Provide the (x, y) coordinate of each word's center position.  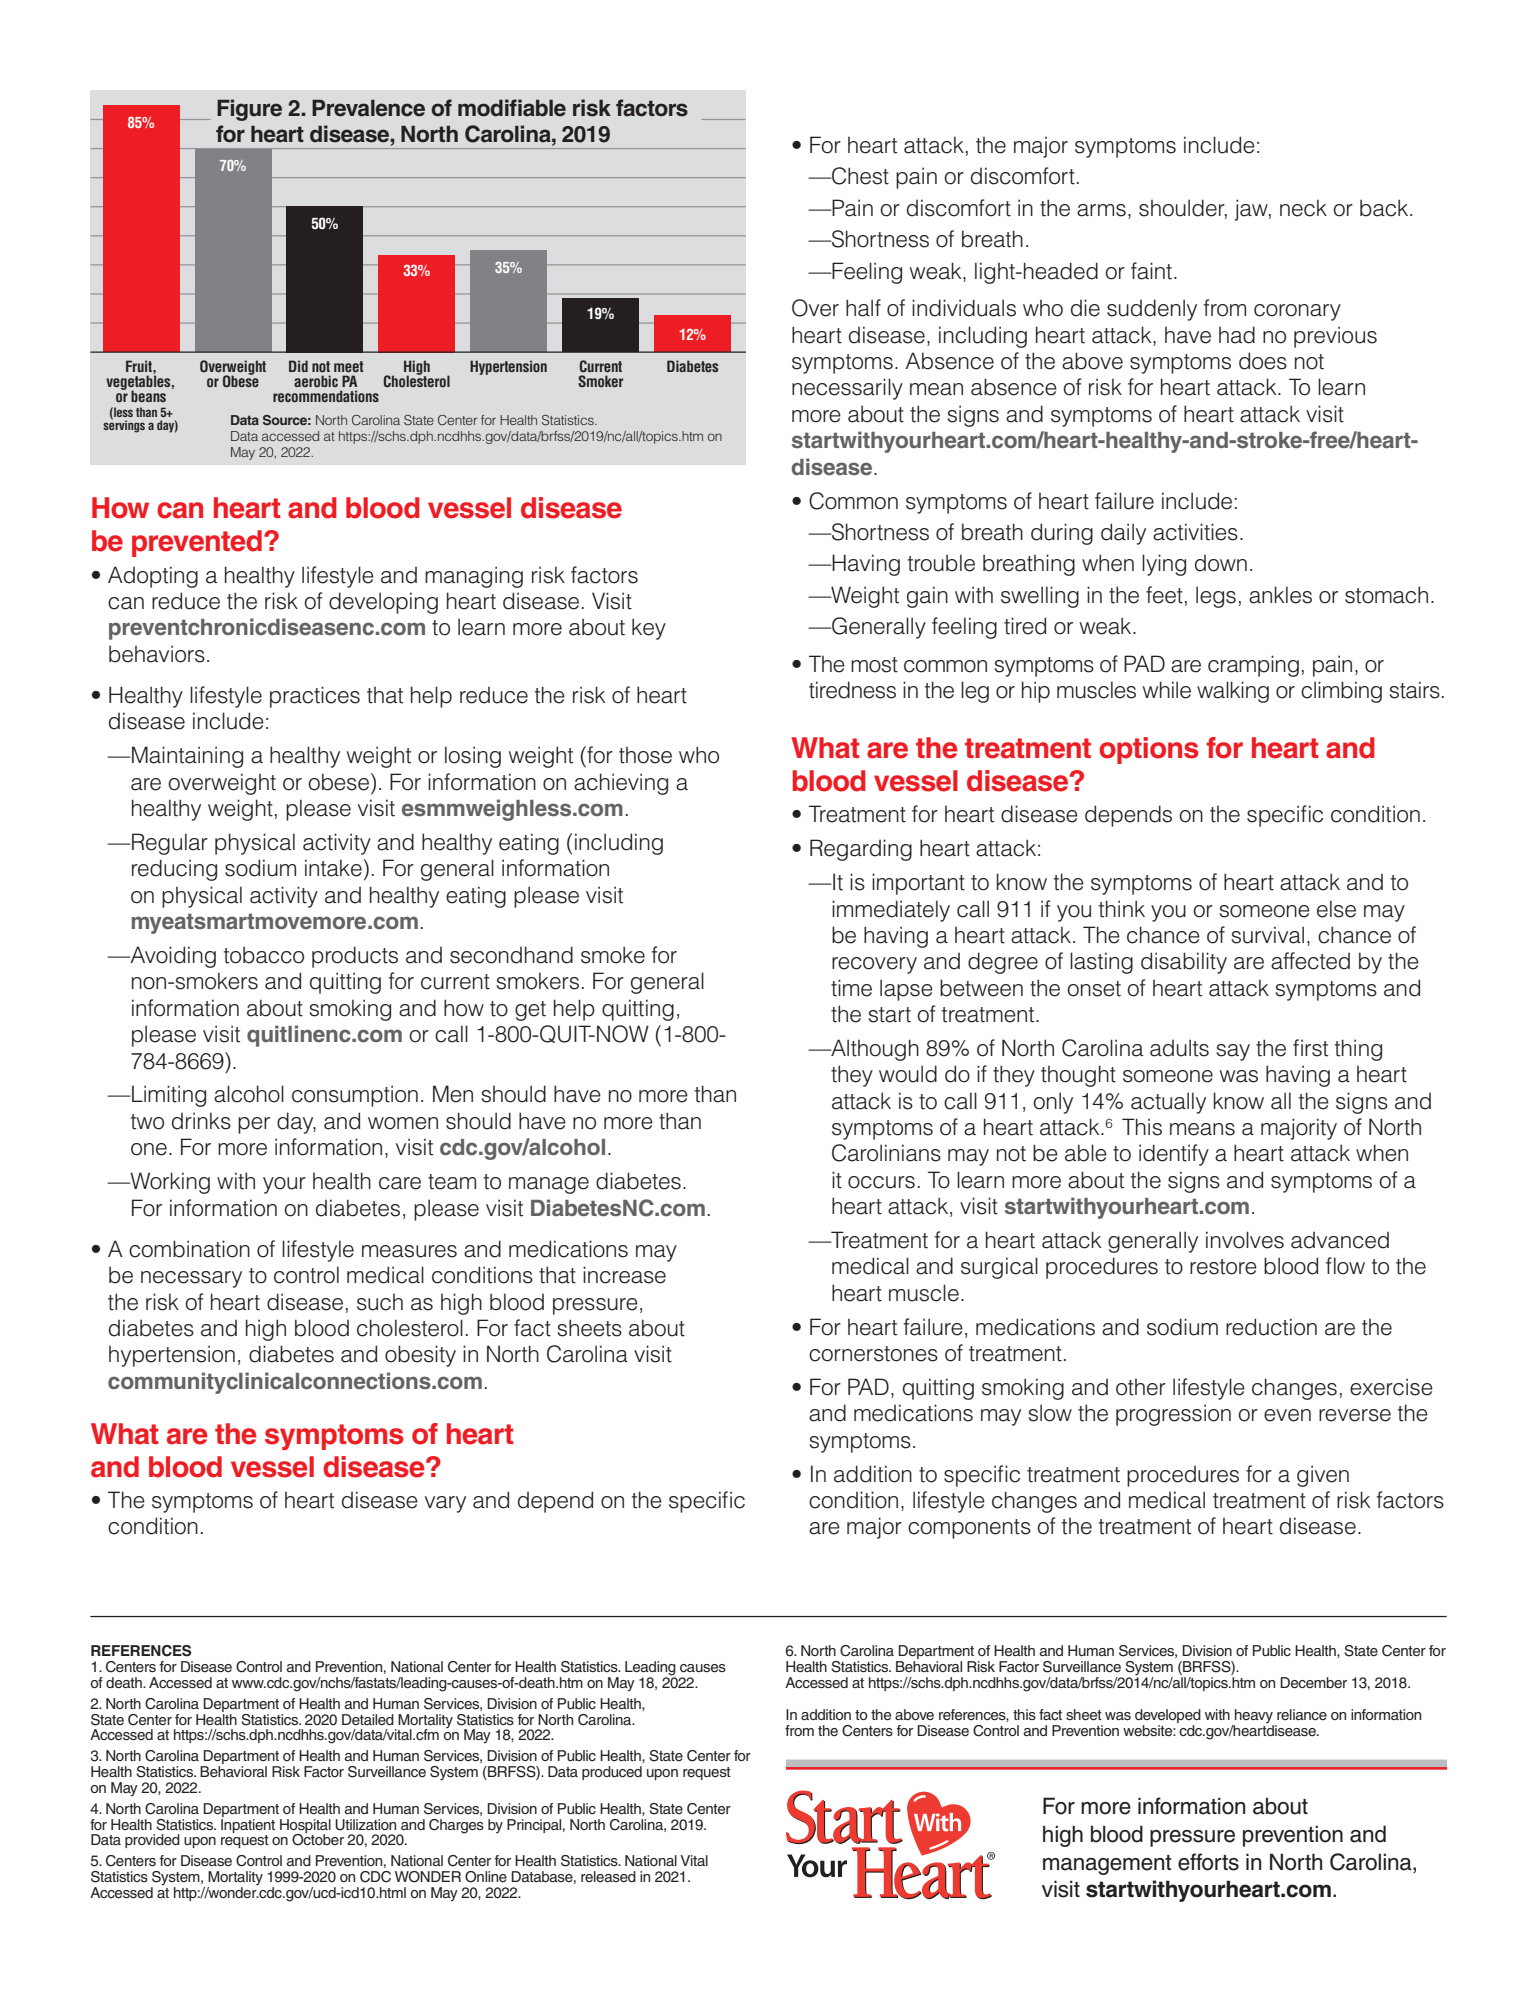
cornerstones (873, 1354)
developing (383, 603)
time (851, 988)
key (649, 629)
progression (1173, 1415)
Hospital (305, 1827)
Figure (249, 110)
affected (1310, 961)
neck (1303, 208)
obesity (420, 1356)
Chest (859, 176)
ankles (1280, 595)
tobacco (263, 955)
